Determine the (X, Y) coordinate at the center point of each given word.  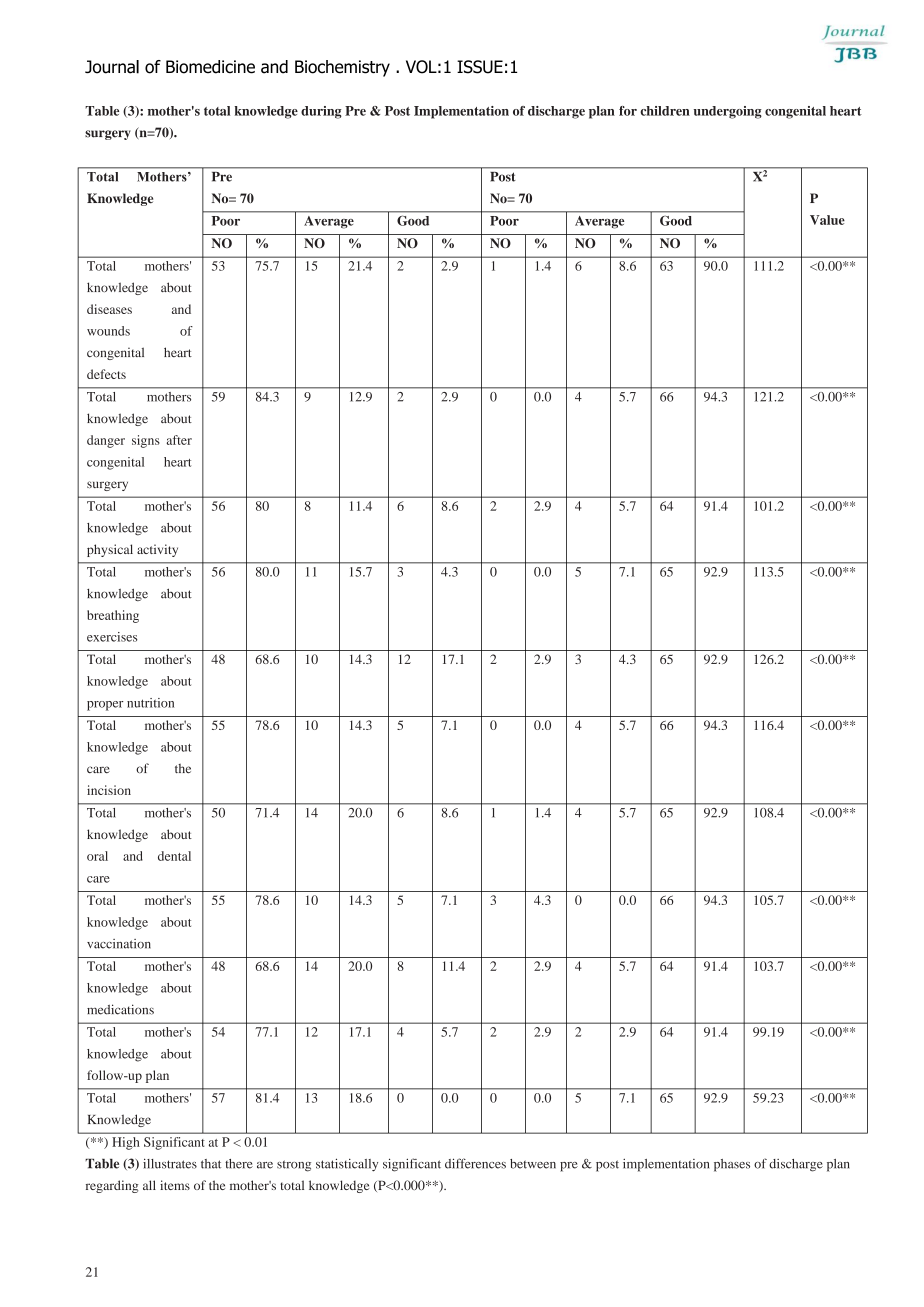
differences (475, 1163)
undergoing (728, 112)
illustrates (170, 1163)
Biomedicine (210, 67)
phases (732, 1165)
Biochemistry (342, 68)
